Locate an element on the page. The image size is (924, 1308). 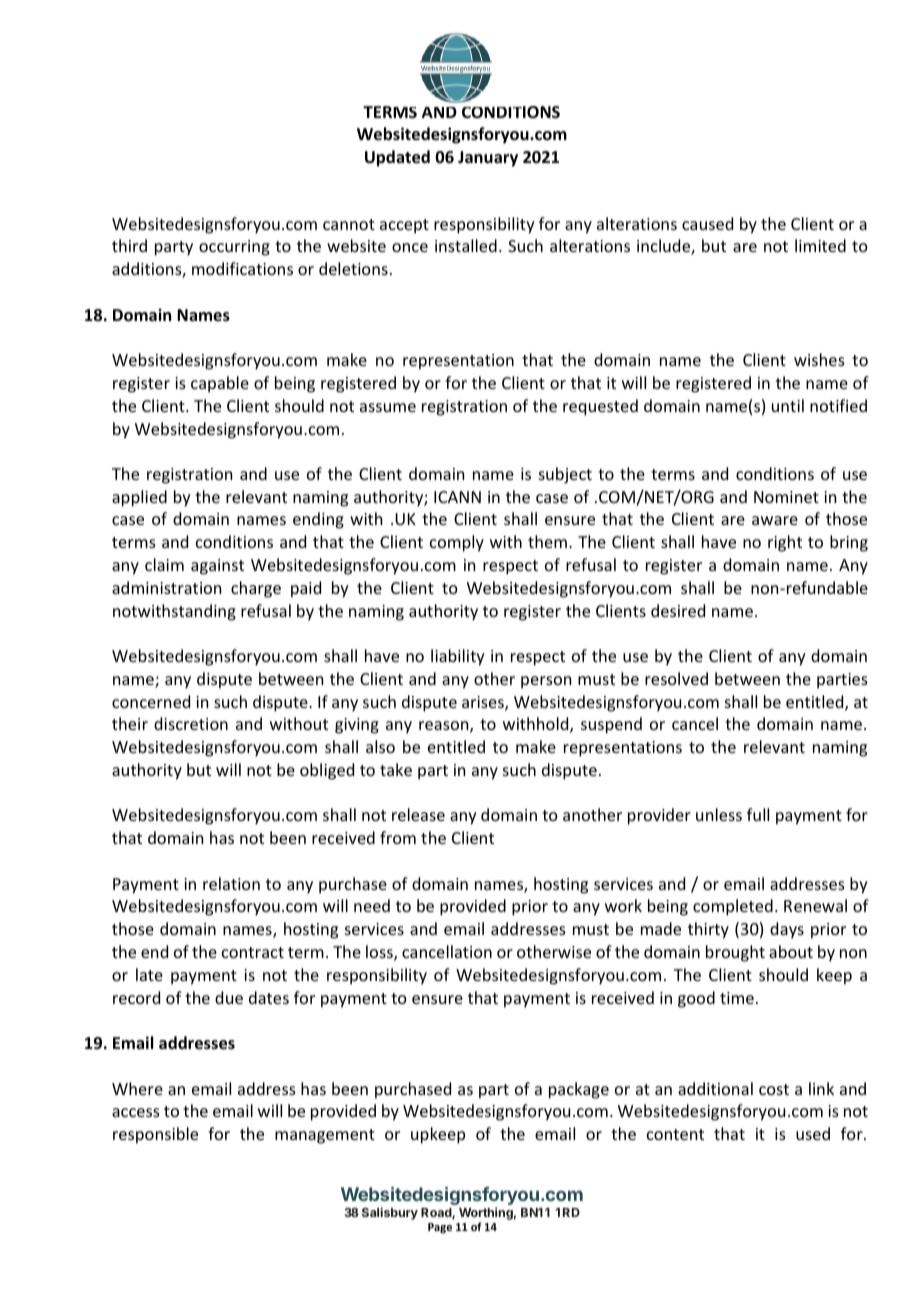
discretion is located at coordinates (191, 723).
